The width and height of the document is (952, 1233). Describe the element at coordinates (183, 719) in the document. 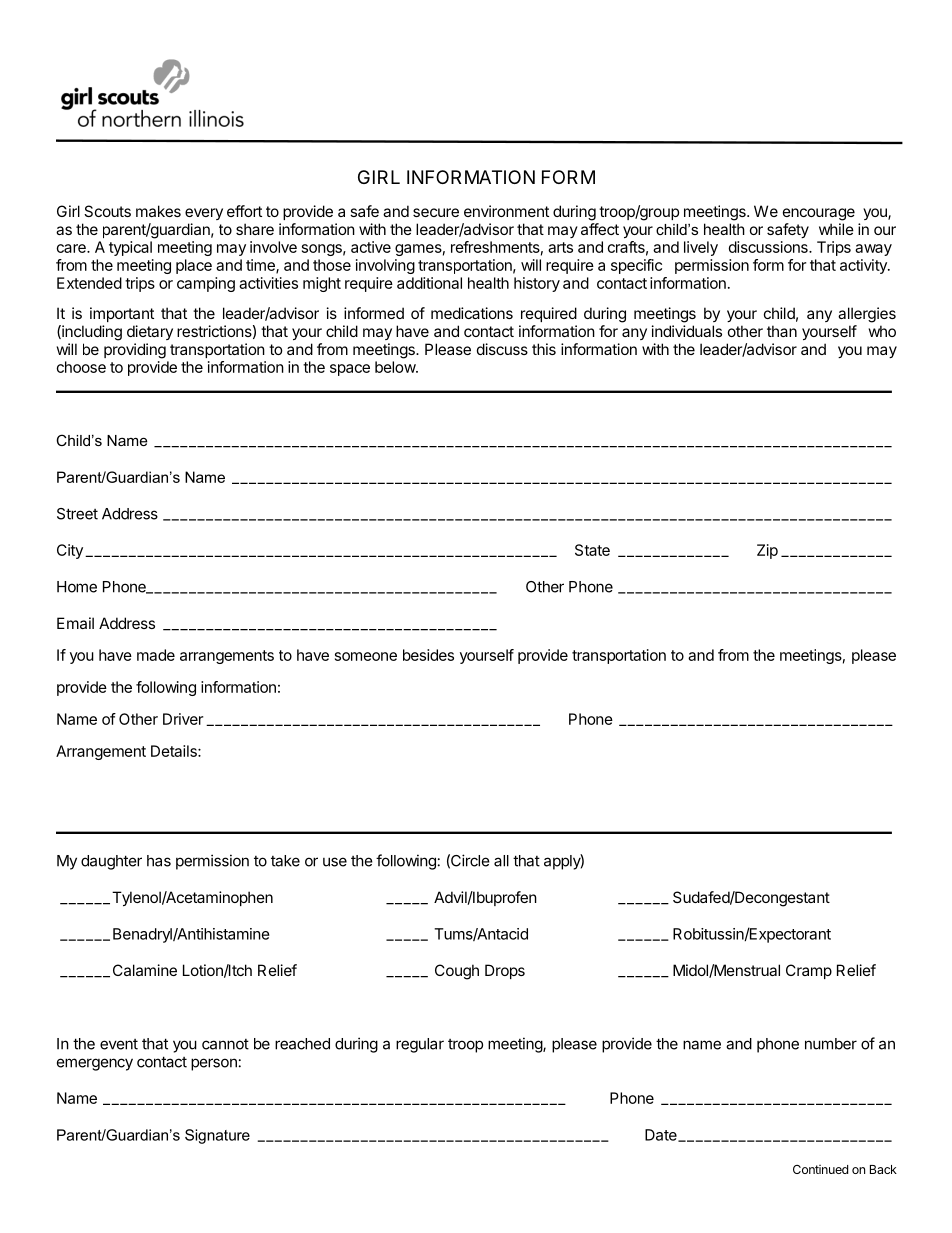

I see `Driver` at that location.
